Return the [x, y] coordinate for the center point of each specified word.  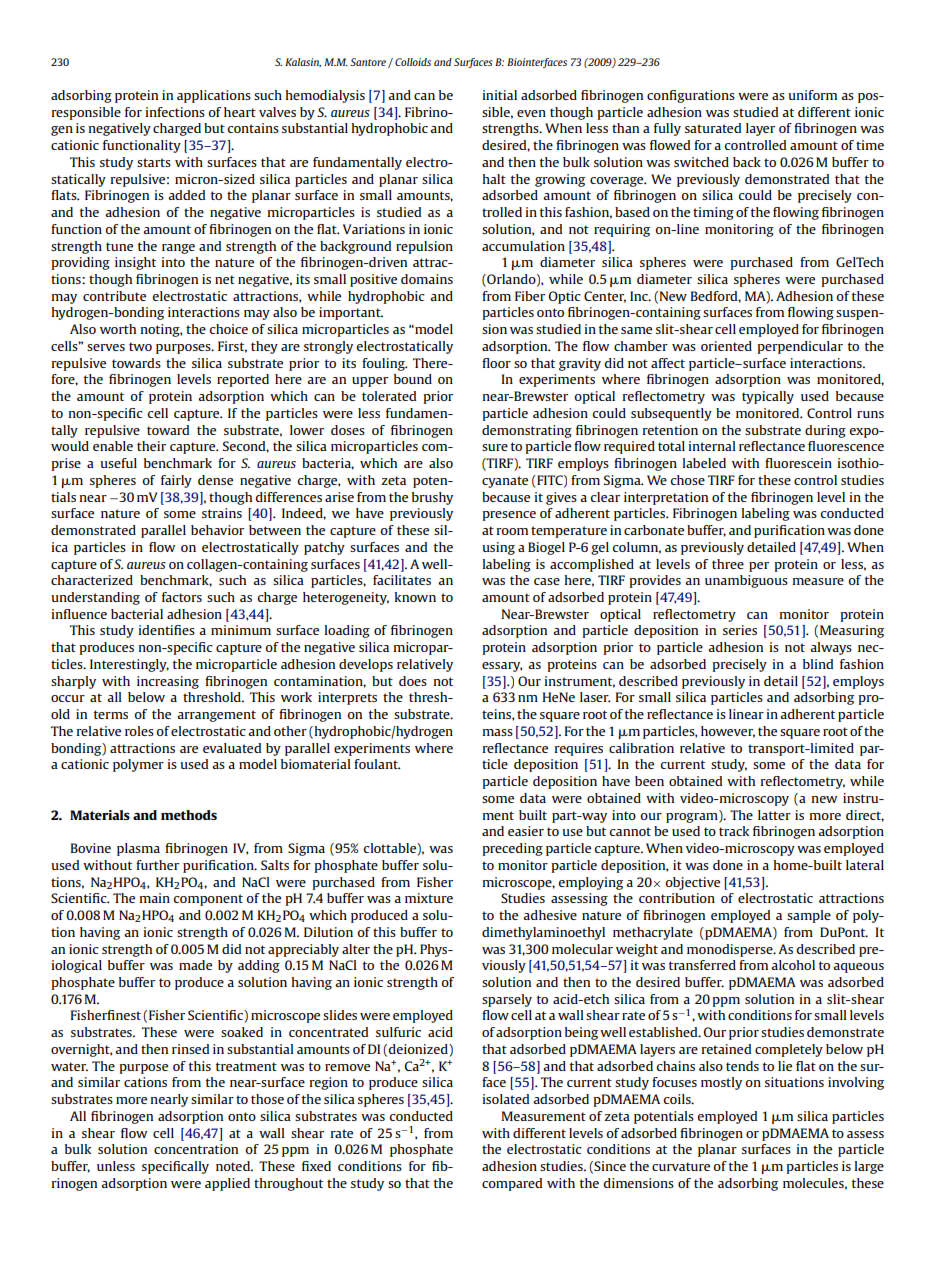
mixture [429, 898]
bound [413, 379]
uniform [812, 95]
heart [240, 112]
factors [182, 597]
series [740, 630]
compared [512, 1184]
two [140, 346]
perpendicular [800, 347]
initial [500, 95]
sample [809, 916]
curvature [681, 1166]
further [157, 865]
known [415, 597]
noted [234, 1166]
